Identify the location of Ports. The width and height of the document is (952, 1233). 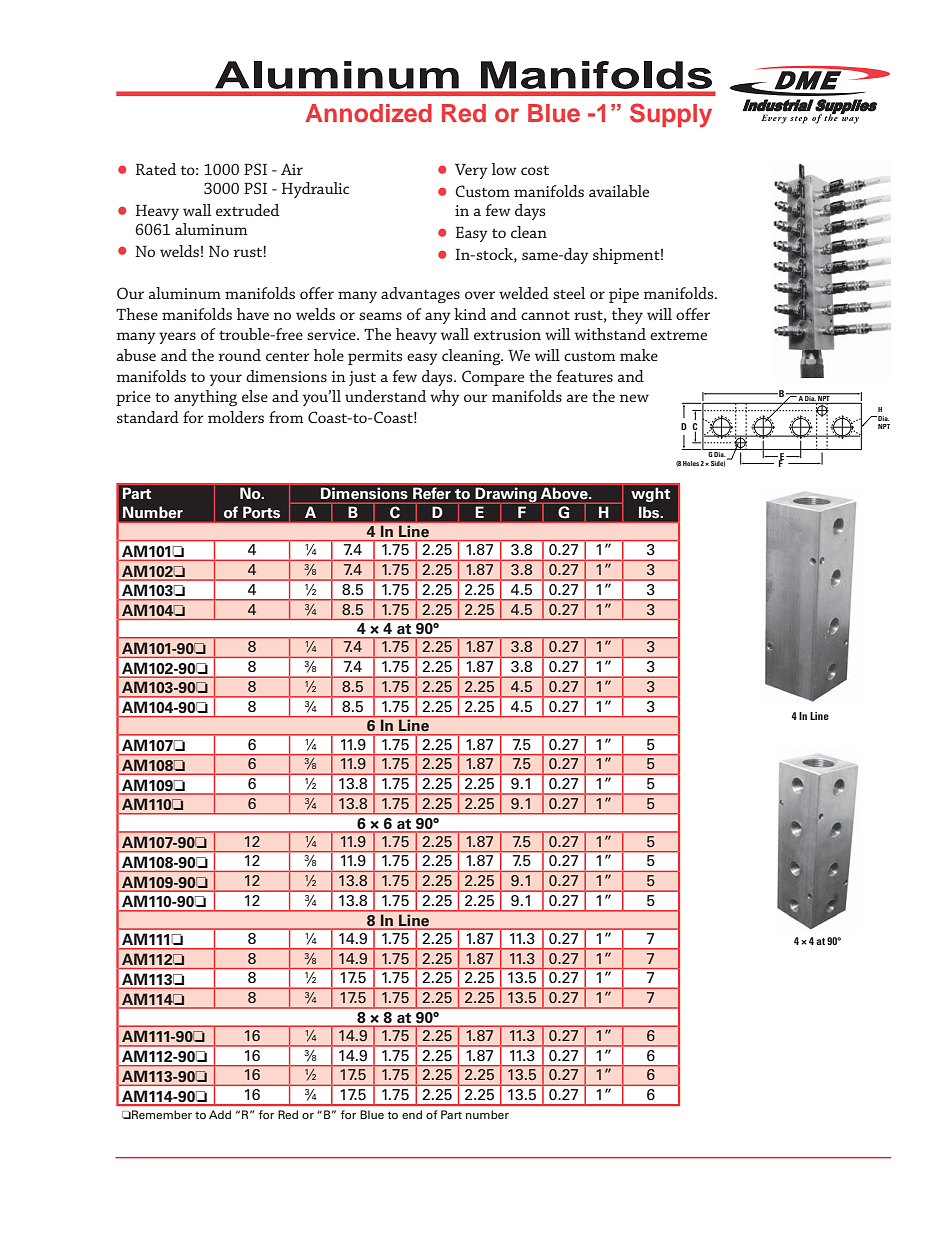
(261, 512).
